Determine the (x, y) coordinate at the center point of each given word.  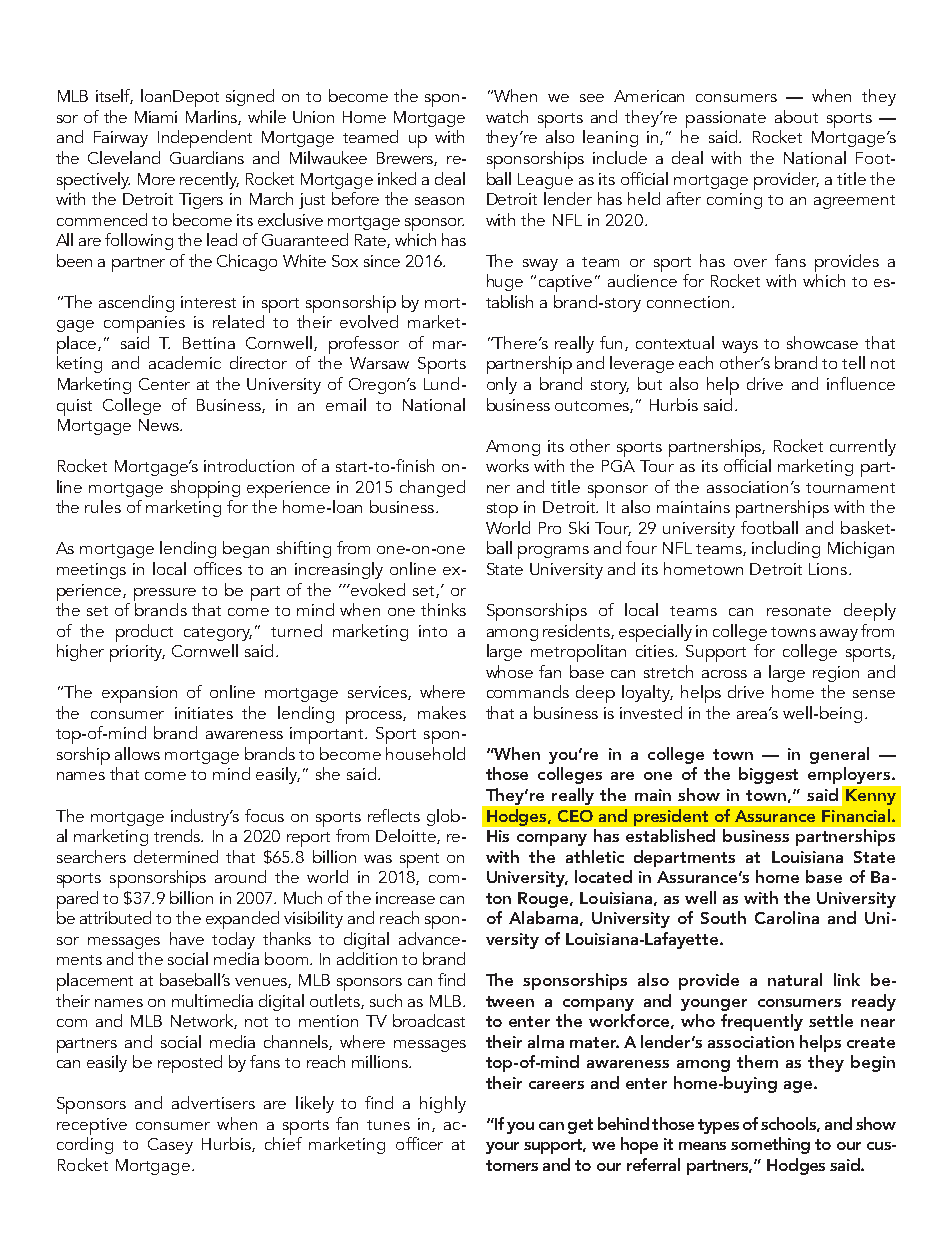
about (796, 116)
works (507, 465)
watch (507, 116)
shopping (205, 489)
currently (863, 447)
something (770, 1145)
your (502, 1148)
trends (178, 835)
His (498, 836)
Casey (170, 1146)
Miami (156, 117)
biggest (768, 775)
